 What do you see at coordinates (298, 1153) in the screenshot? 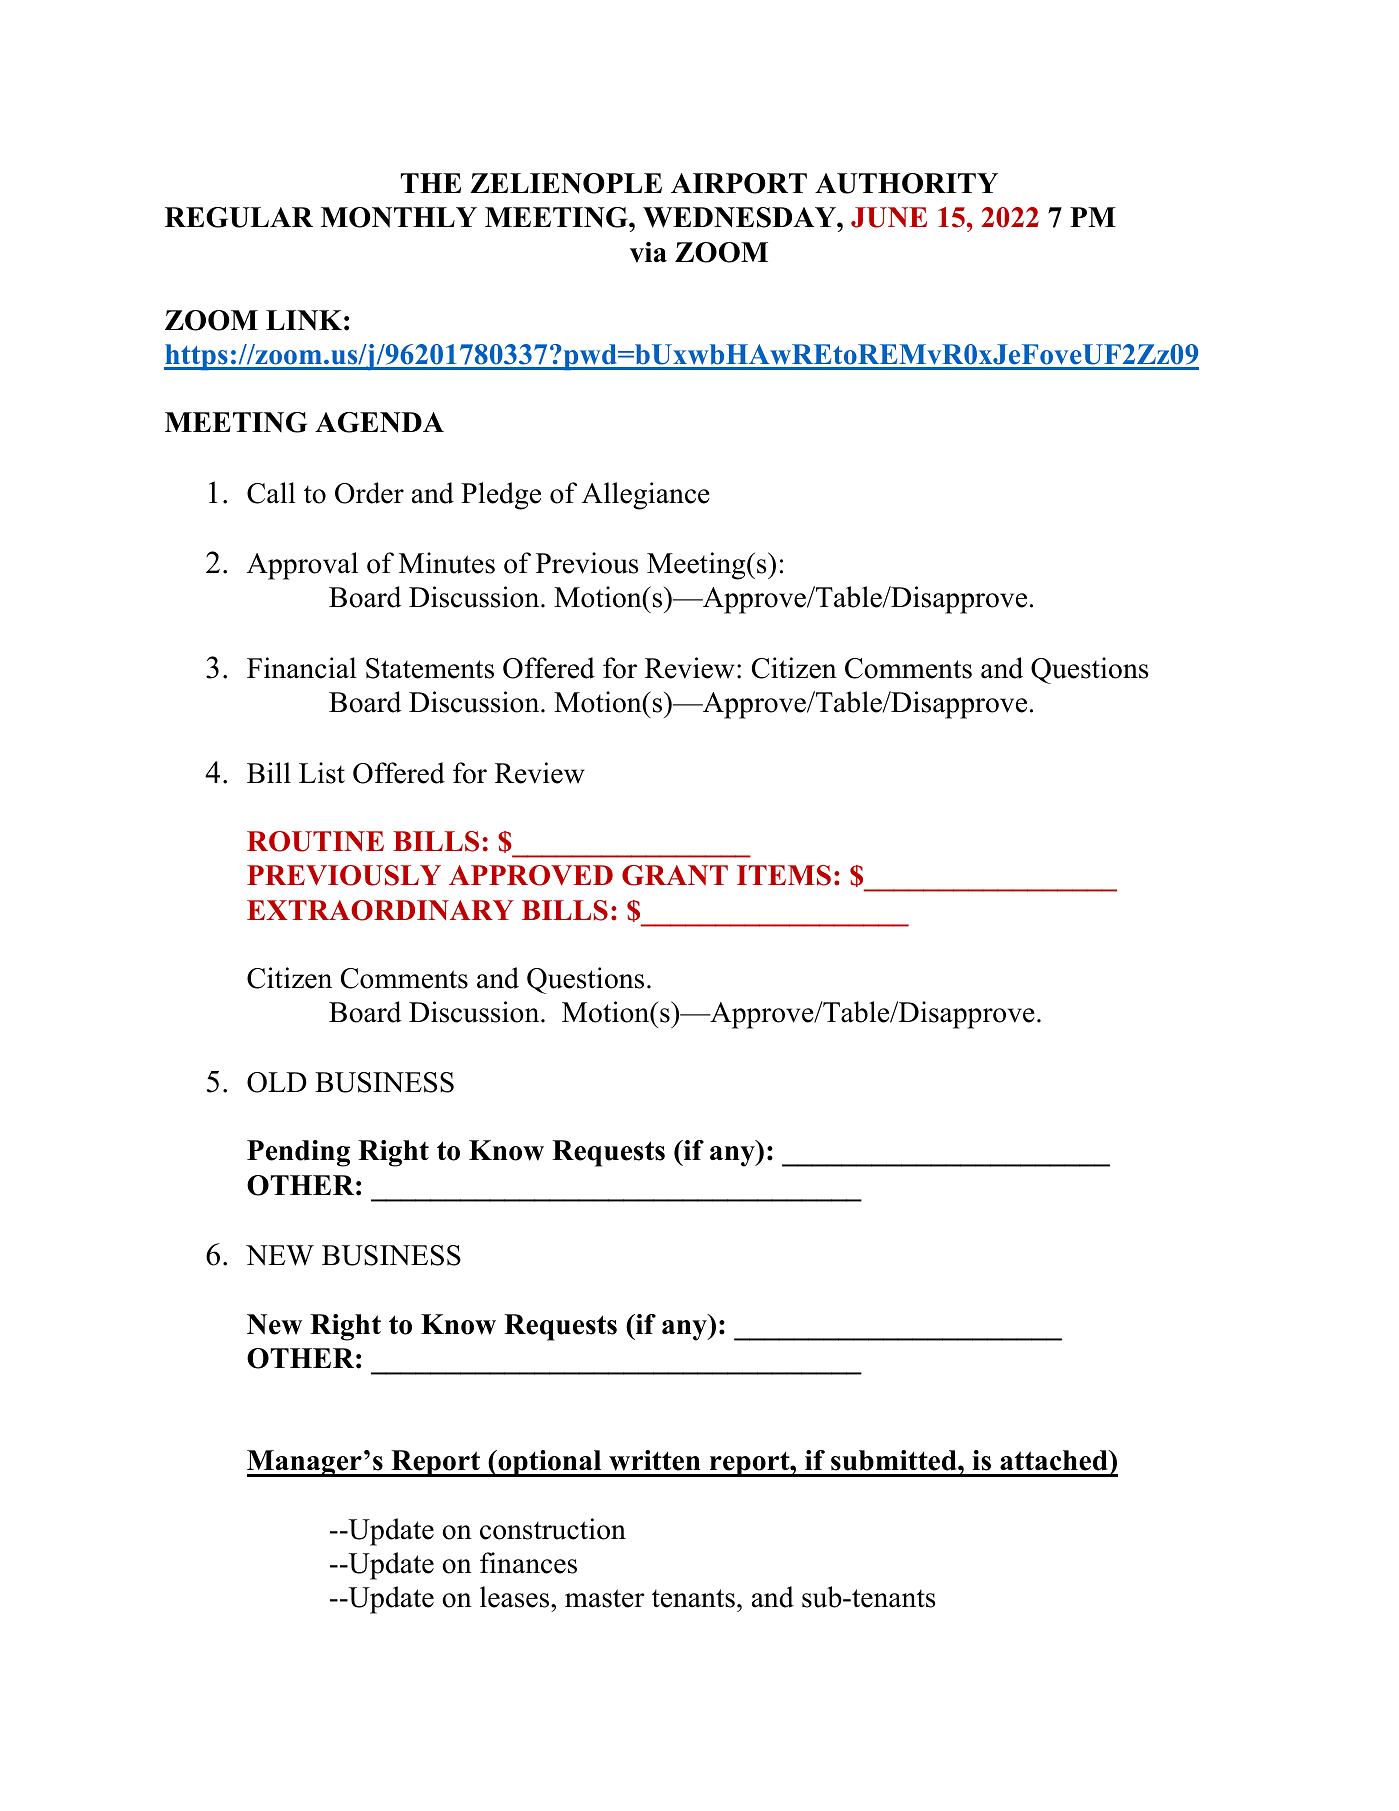
I see `Pending` at bounding box center [298, 1153].
